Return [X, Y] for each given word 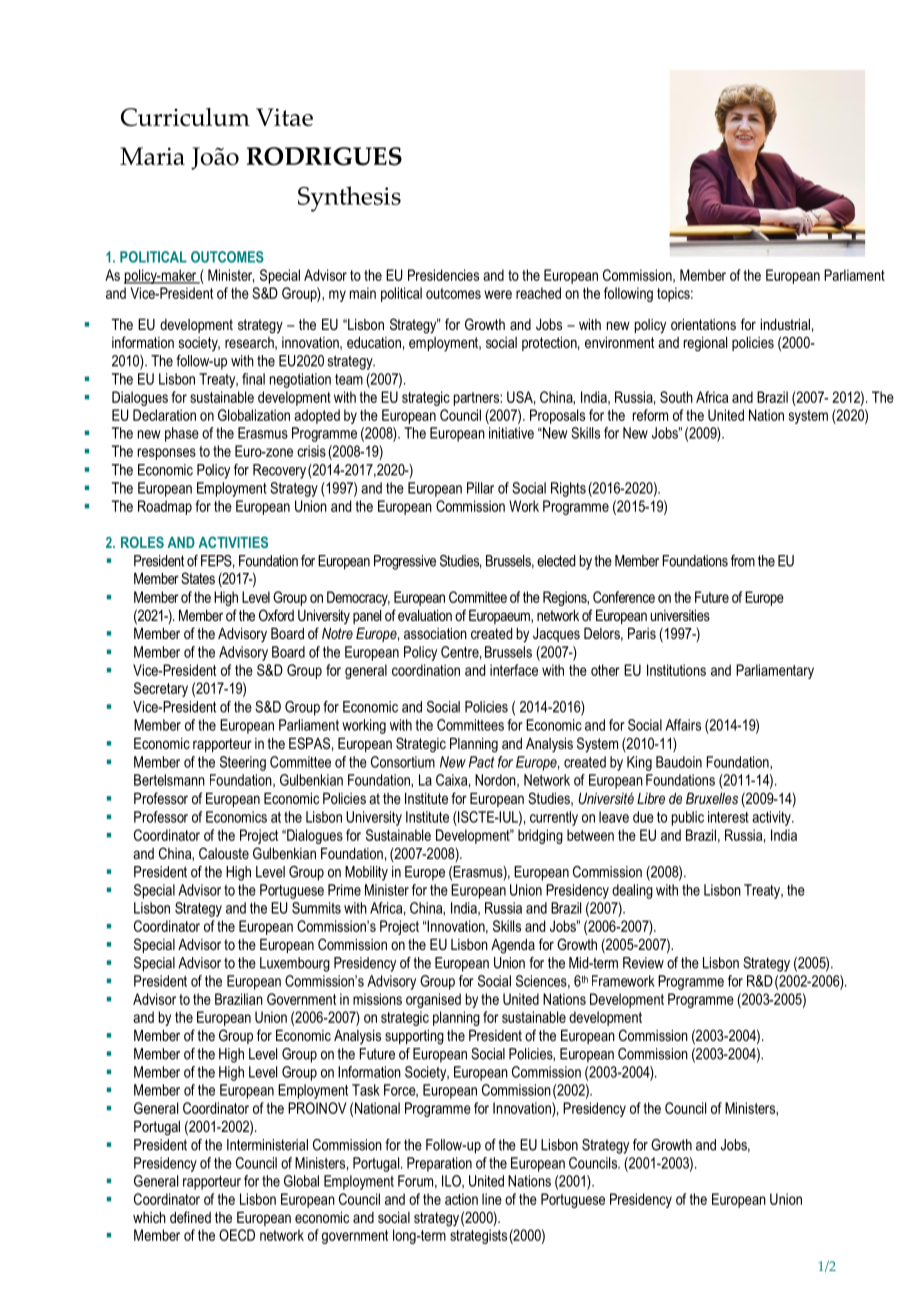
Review [643, 963]
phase [182, 434]
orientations [703, 324]
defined [190, 1217]
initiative [511, 433]
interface [514, 670]
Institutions [676, 670]
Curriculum [185, 117]
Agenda [513, 946]
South [676, 397]
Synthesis [349, 199]
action [461, 1199]
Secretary [161, 689]
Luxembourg [295, 964]
